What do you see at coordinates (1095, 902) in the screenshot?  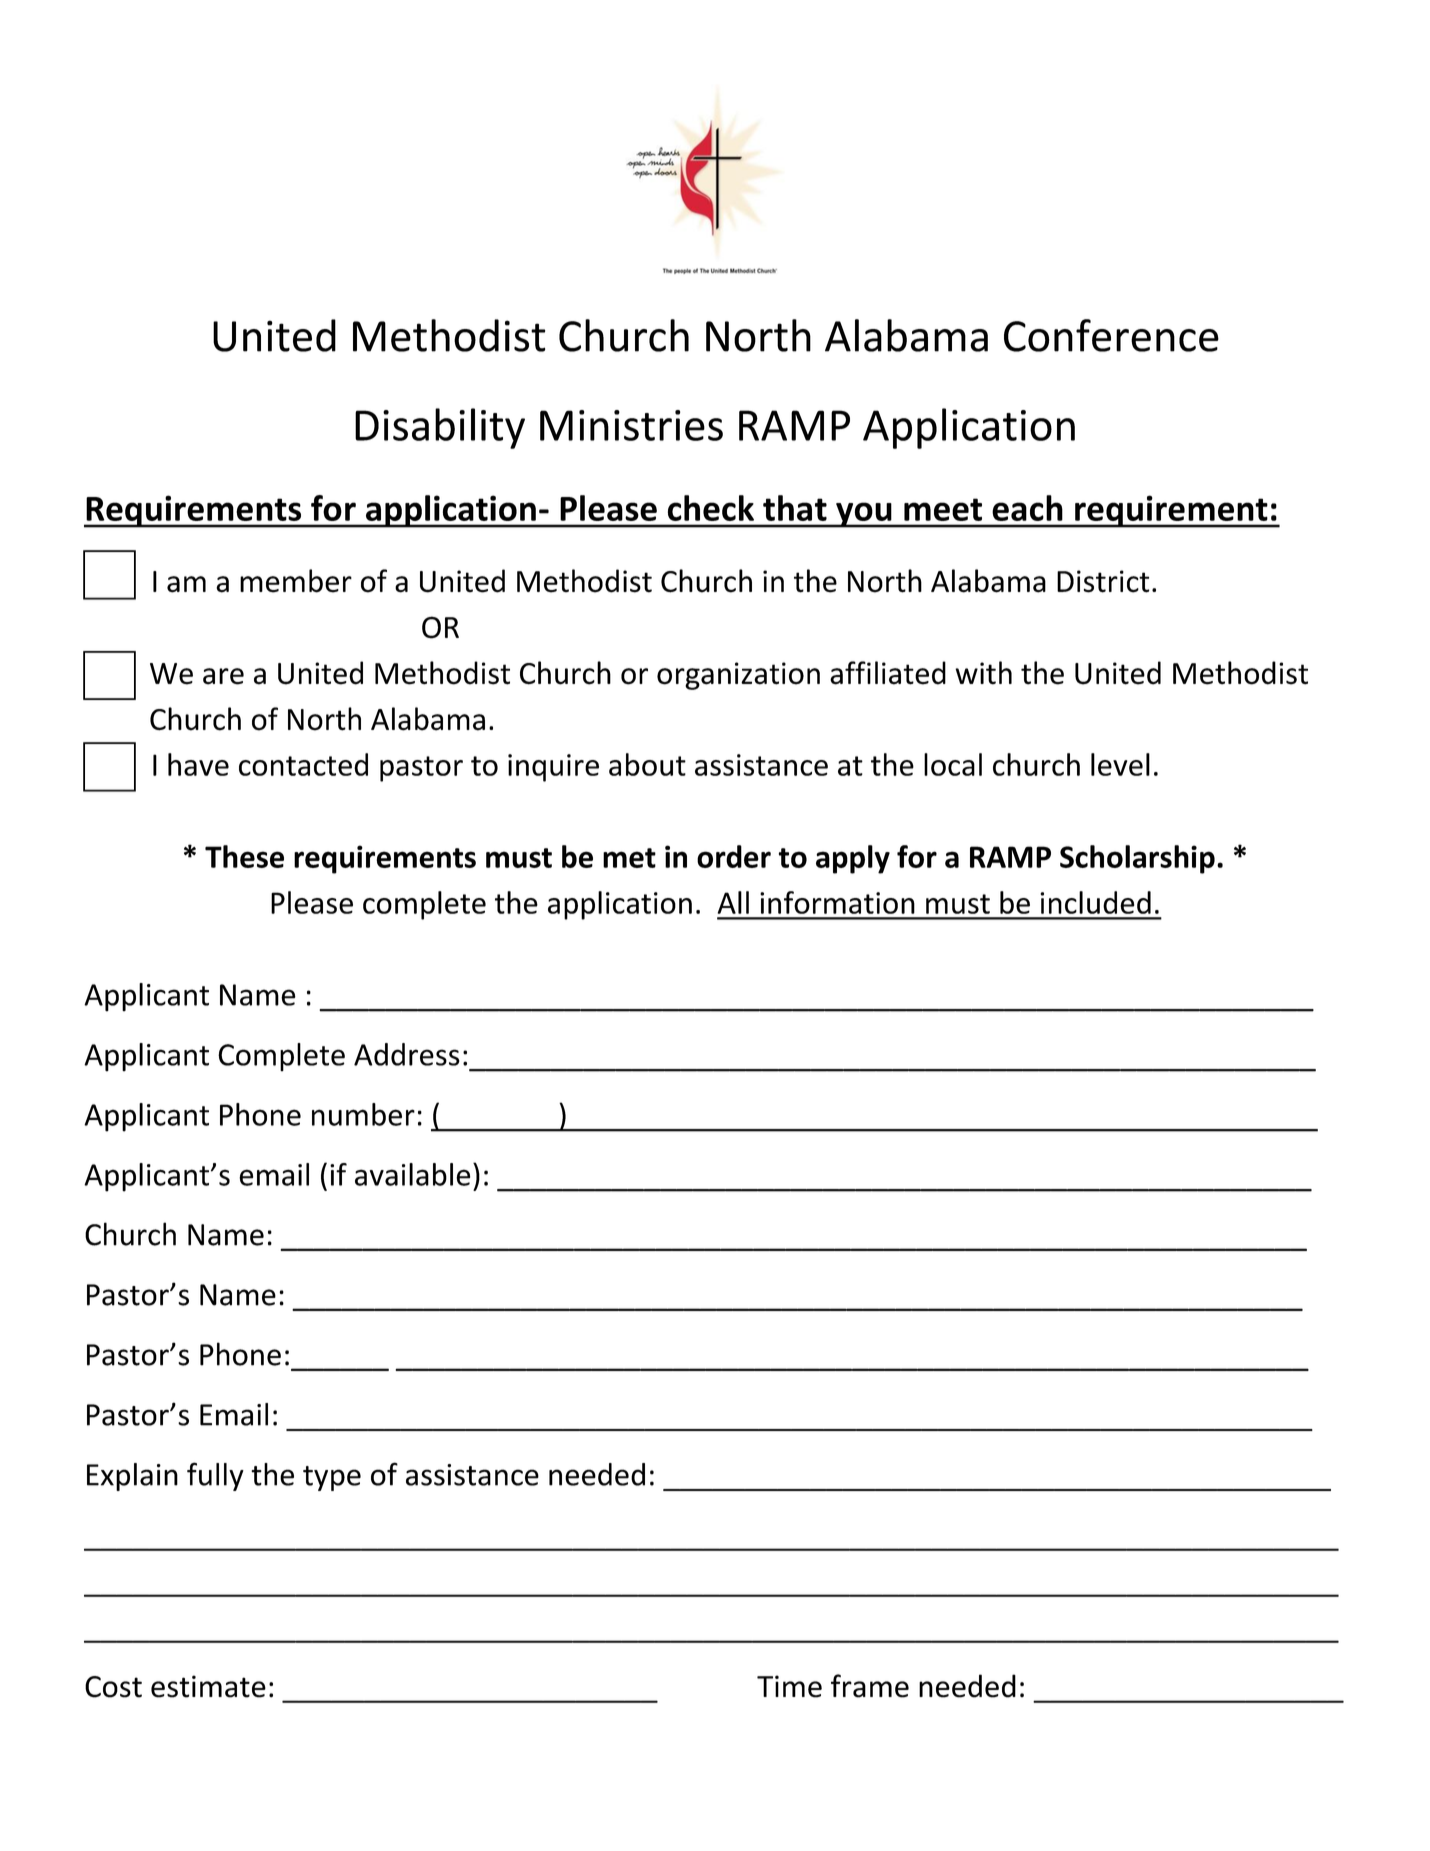 I see `included` at bounding box center [1095, 902].
